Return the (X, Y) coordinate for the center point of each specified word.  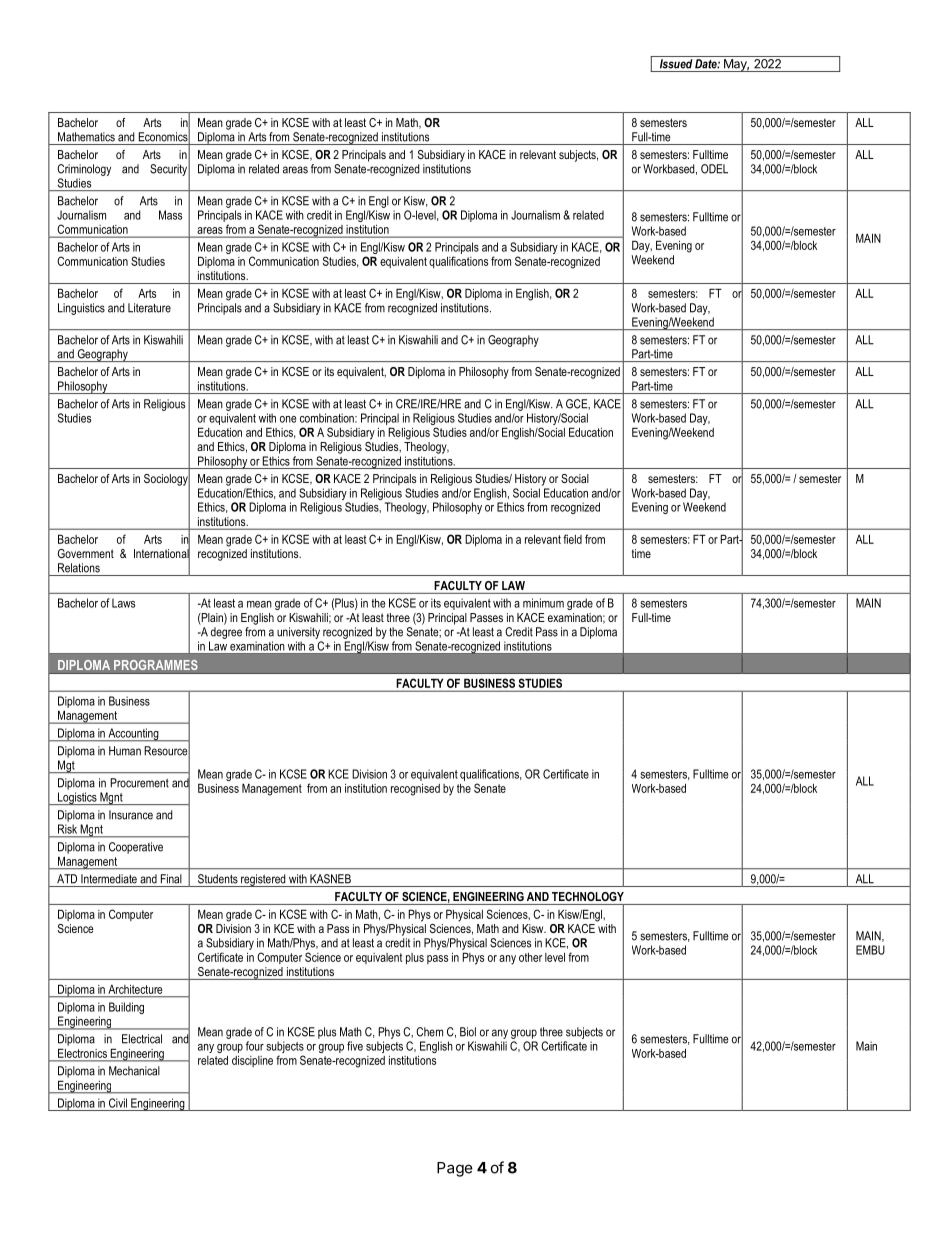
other (530, 957)
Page (455, 1169)
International (162, 553)
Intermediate (109, 879)
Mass (170, 215)
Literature (149, 308)
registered (263, 880)
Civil (118, 1103)
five (355, 1046)
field (572, 539)
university (298, 633)
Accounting (133, 735)
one (288, 419)
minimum (543, 603)
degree (226, 633)
